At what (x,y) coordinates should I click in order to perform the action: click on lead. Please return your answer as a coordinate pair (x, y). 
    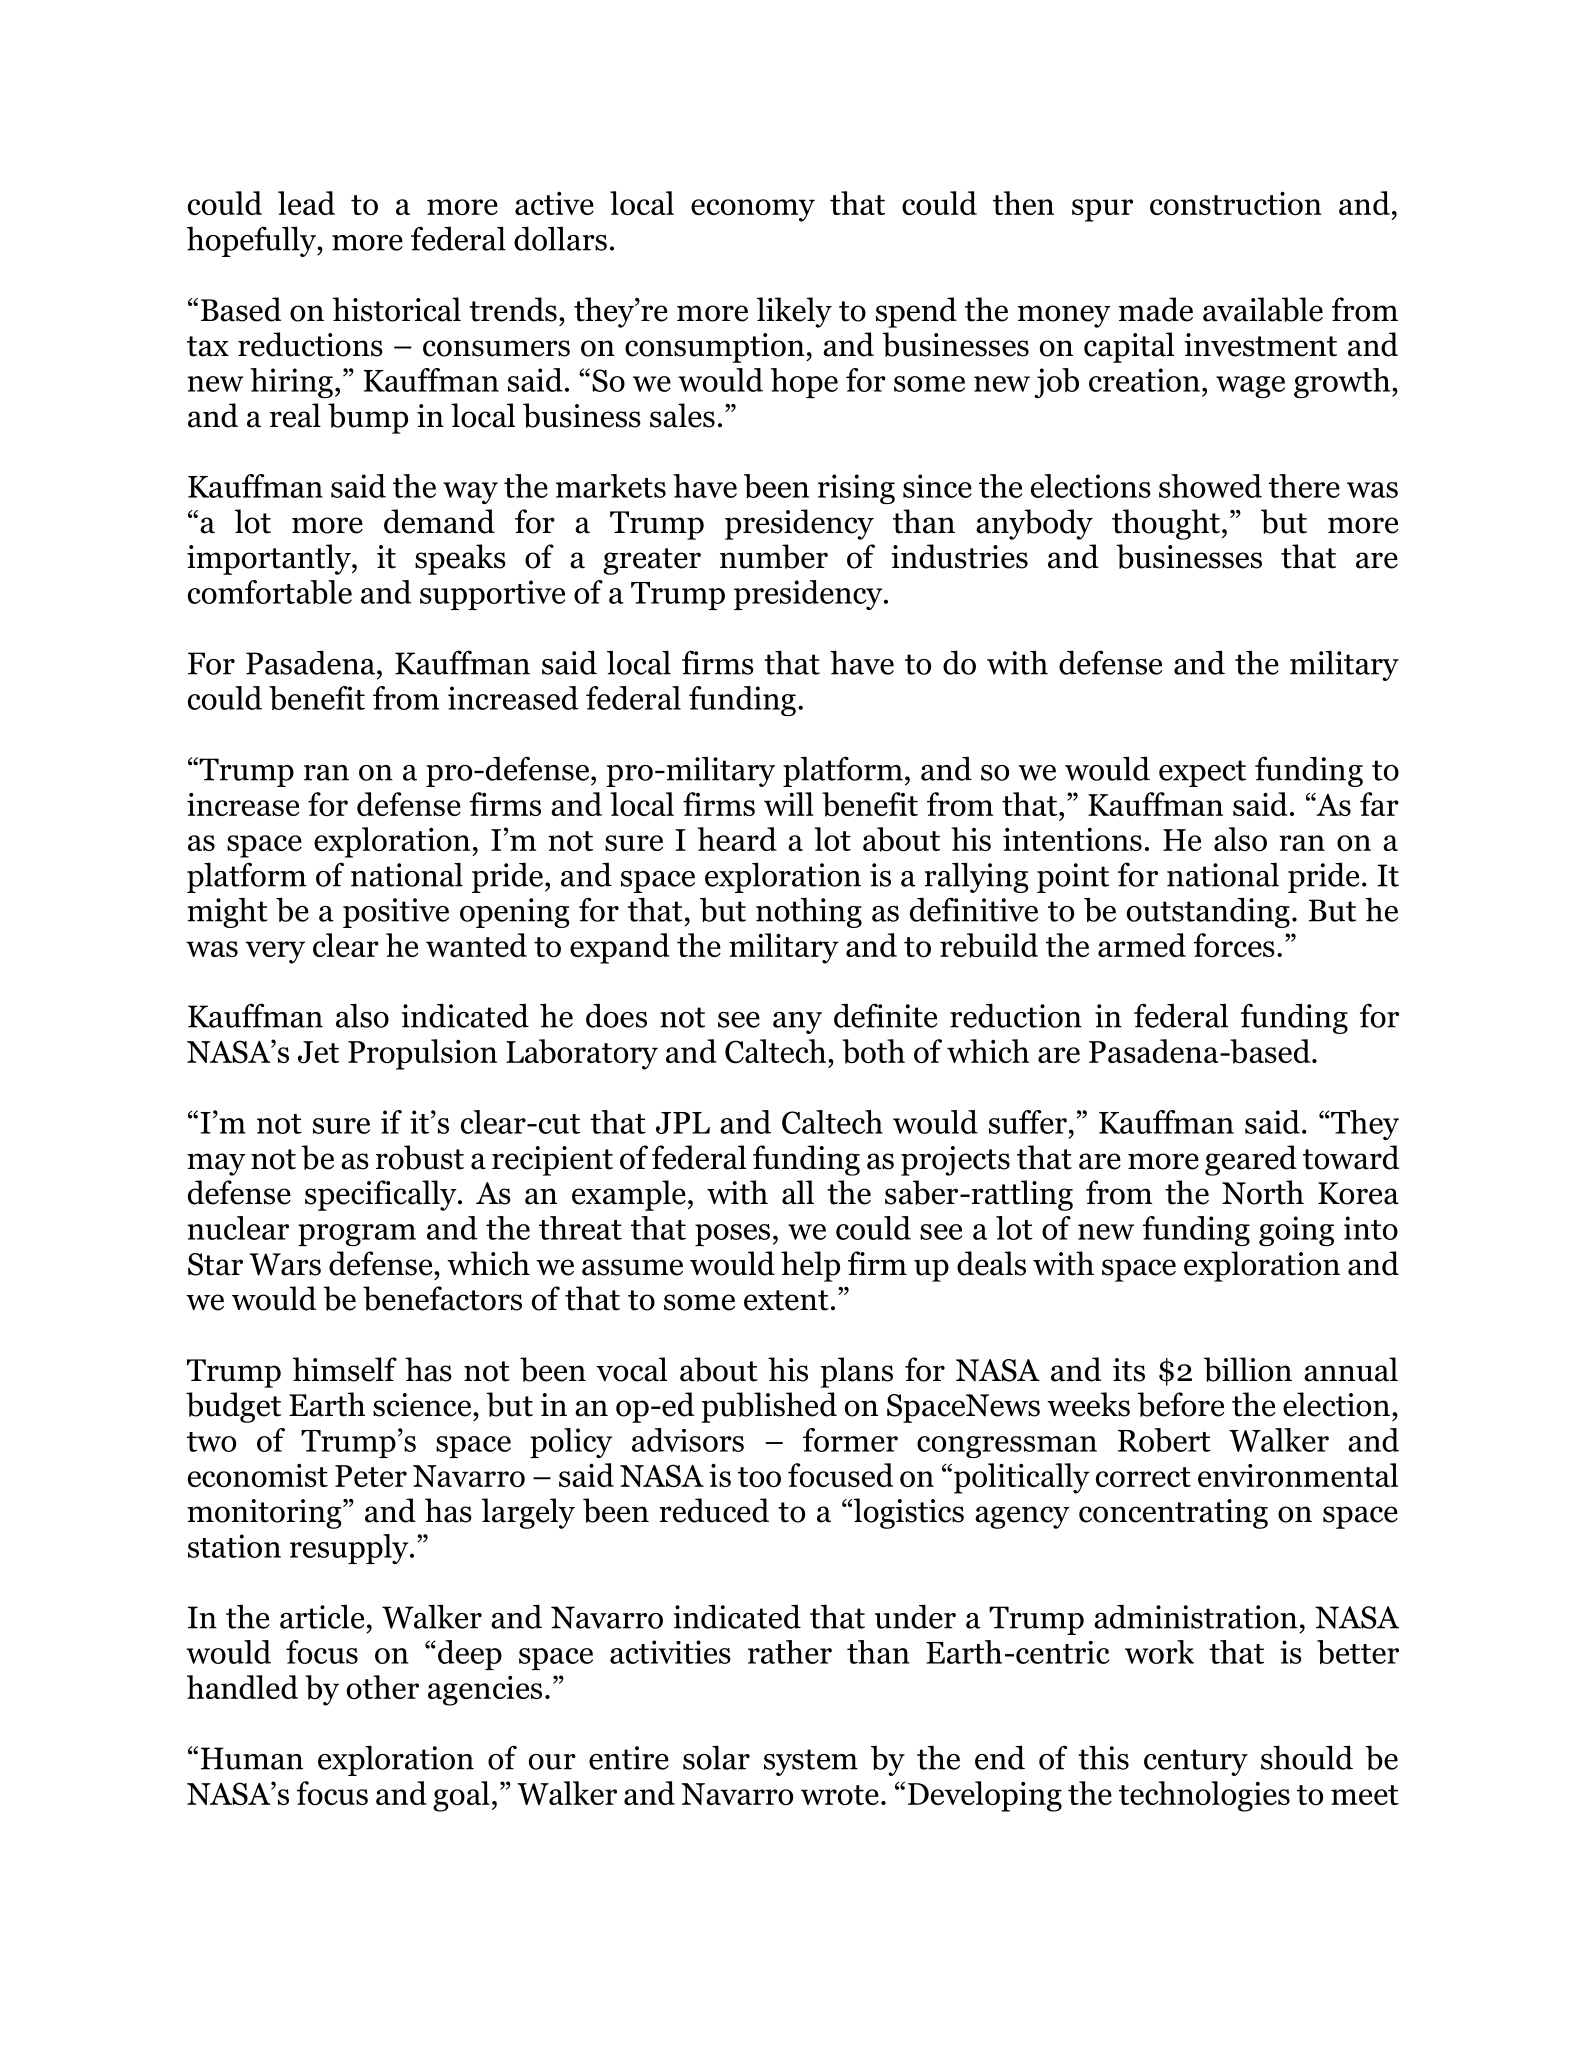
    Looking at the image, I should click on (306, 203).
